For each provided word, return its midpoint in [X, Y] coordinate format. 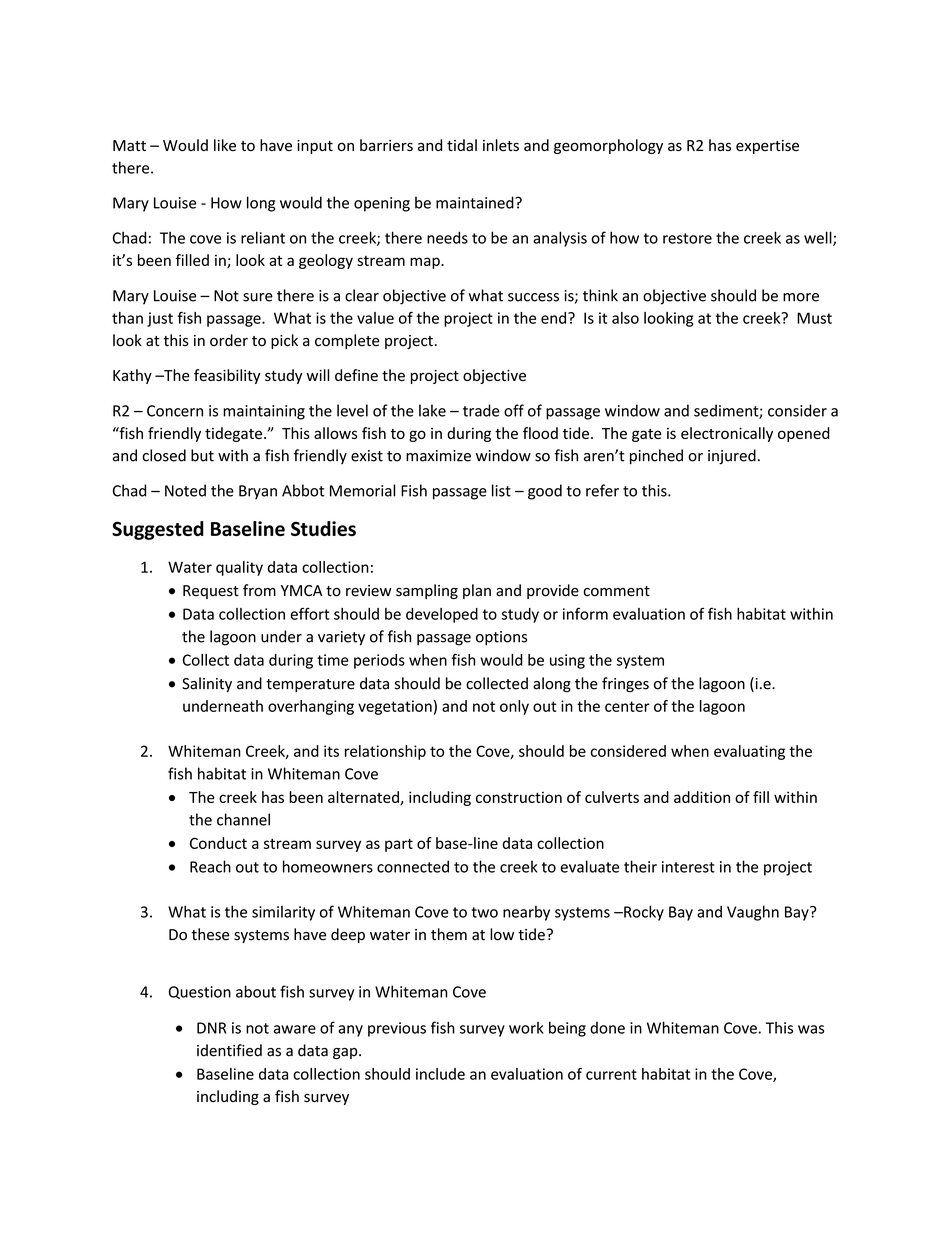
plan [477, 591]
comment [616, 591]
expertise [767, 147]
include [440, 1074]
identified [229, 1050]
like [225, 145]
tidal [462, 145]
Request [211, 592]
